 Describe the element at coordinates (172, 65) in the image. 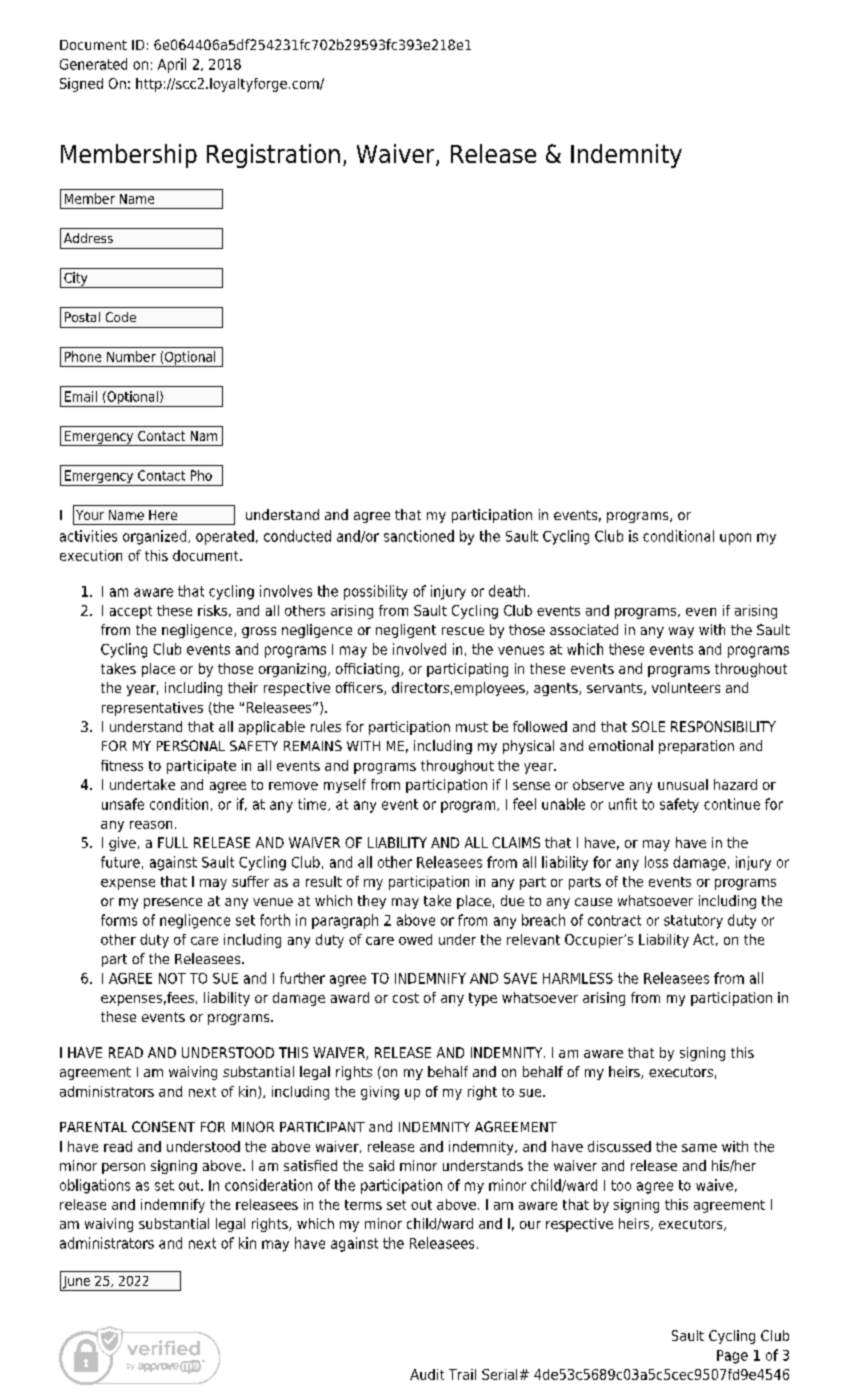

I see `April` at that location.
